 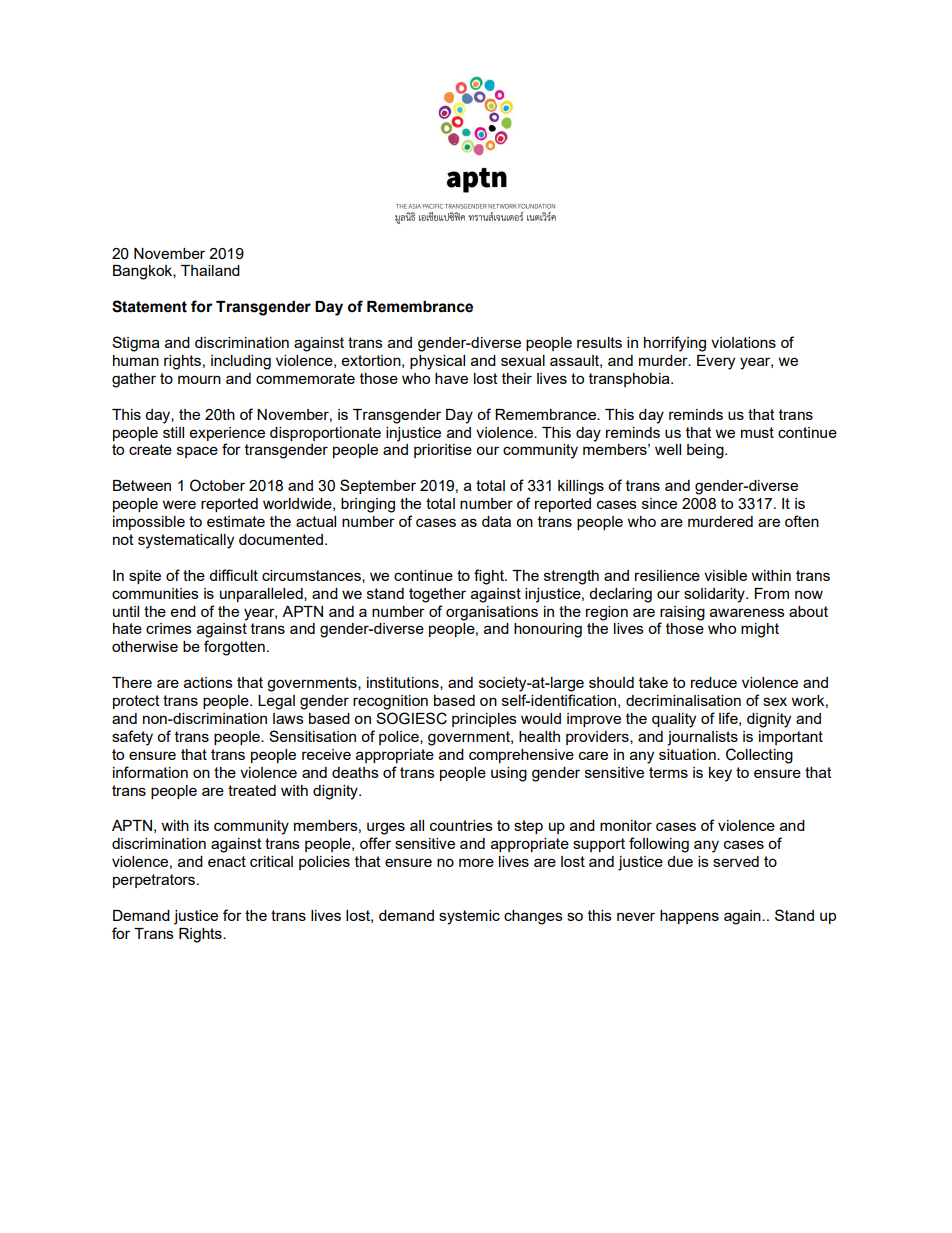 I want to click on since, so click(x=659, y=503).
